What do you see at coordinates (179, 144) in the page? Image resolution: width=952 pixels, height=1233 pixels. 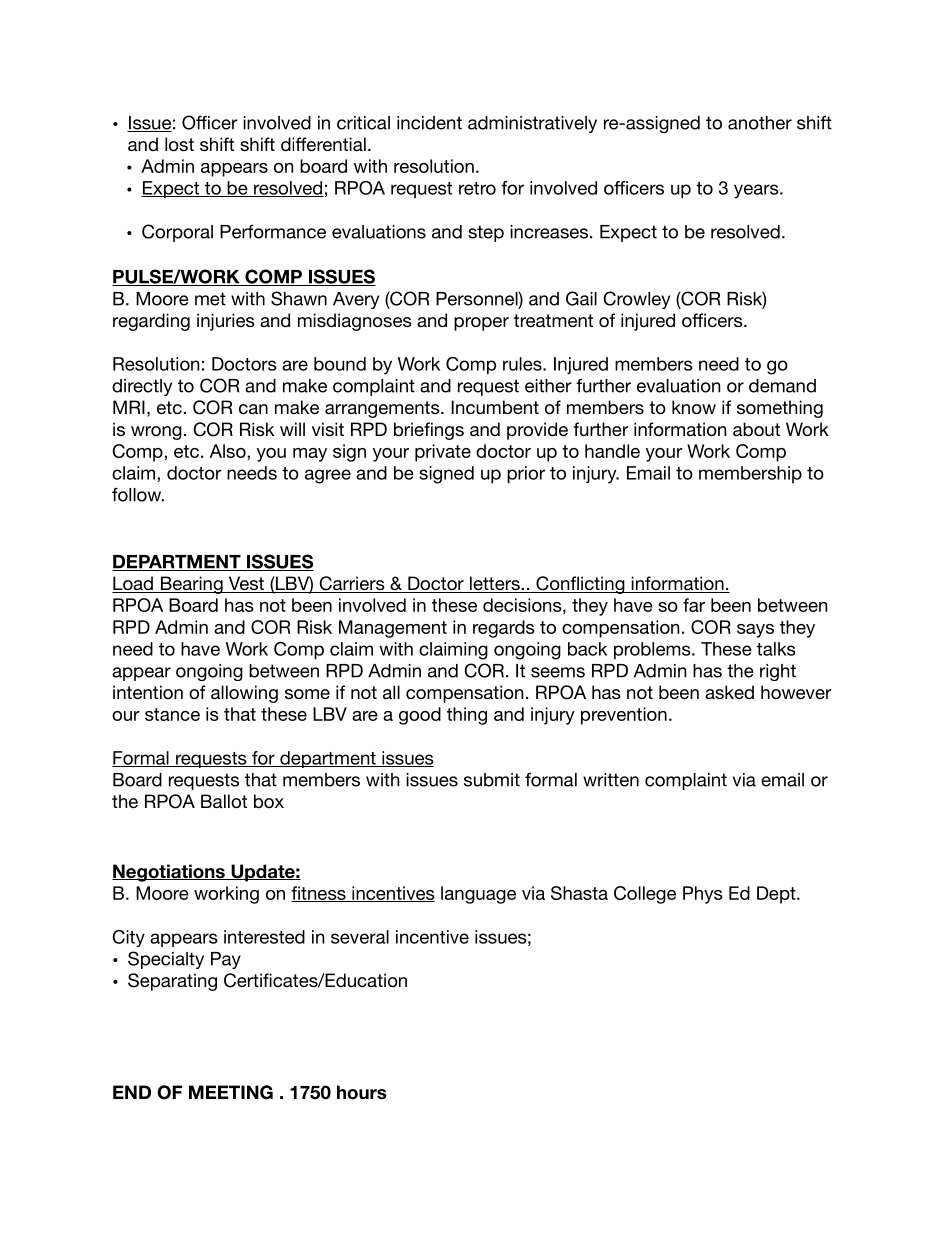 I see `lost` at bounding box center [179, 144].
